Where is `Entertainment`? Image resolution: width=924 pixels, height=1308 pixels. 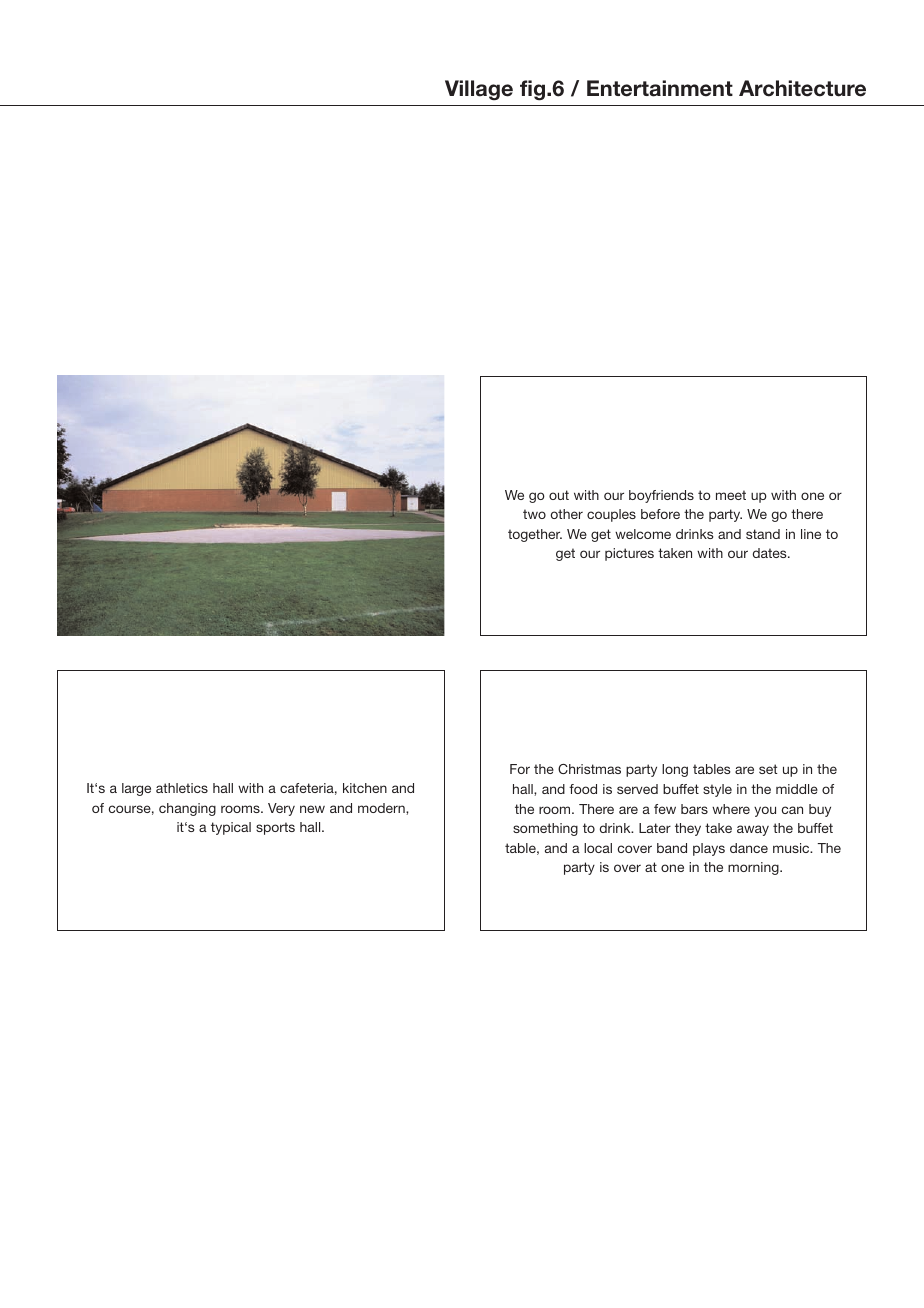 Entertainment is located at coordinates (660, 88).
